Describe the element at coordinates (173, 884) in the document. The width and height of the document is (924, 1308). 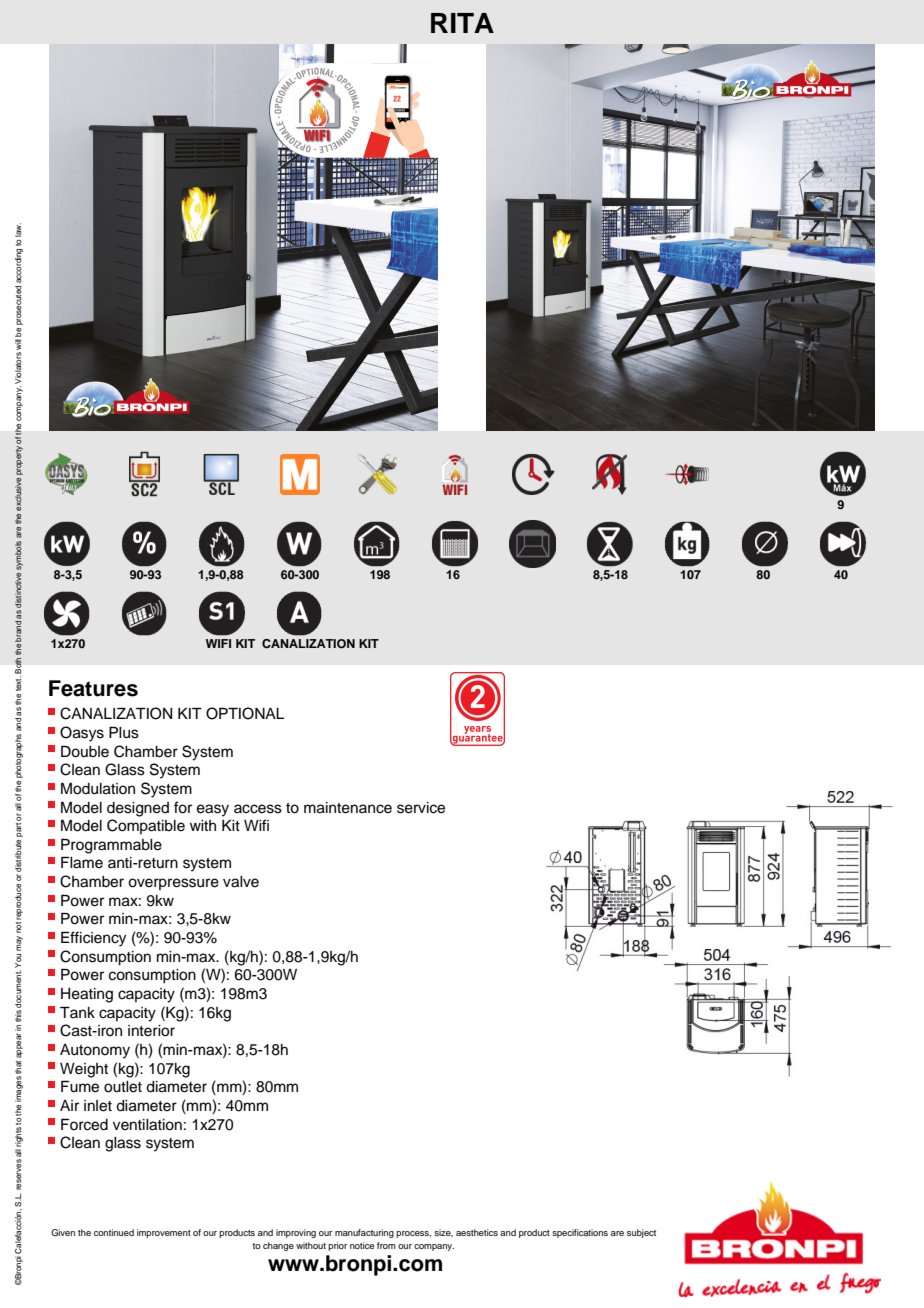
I see `overpressure` at that location.
